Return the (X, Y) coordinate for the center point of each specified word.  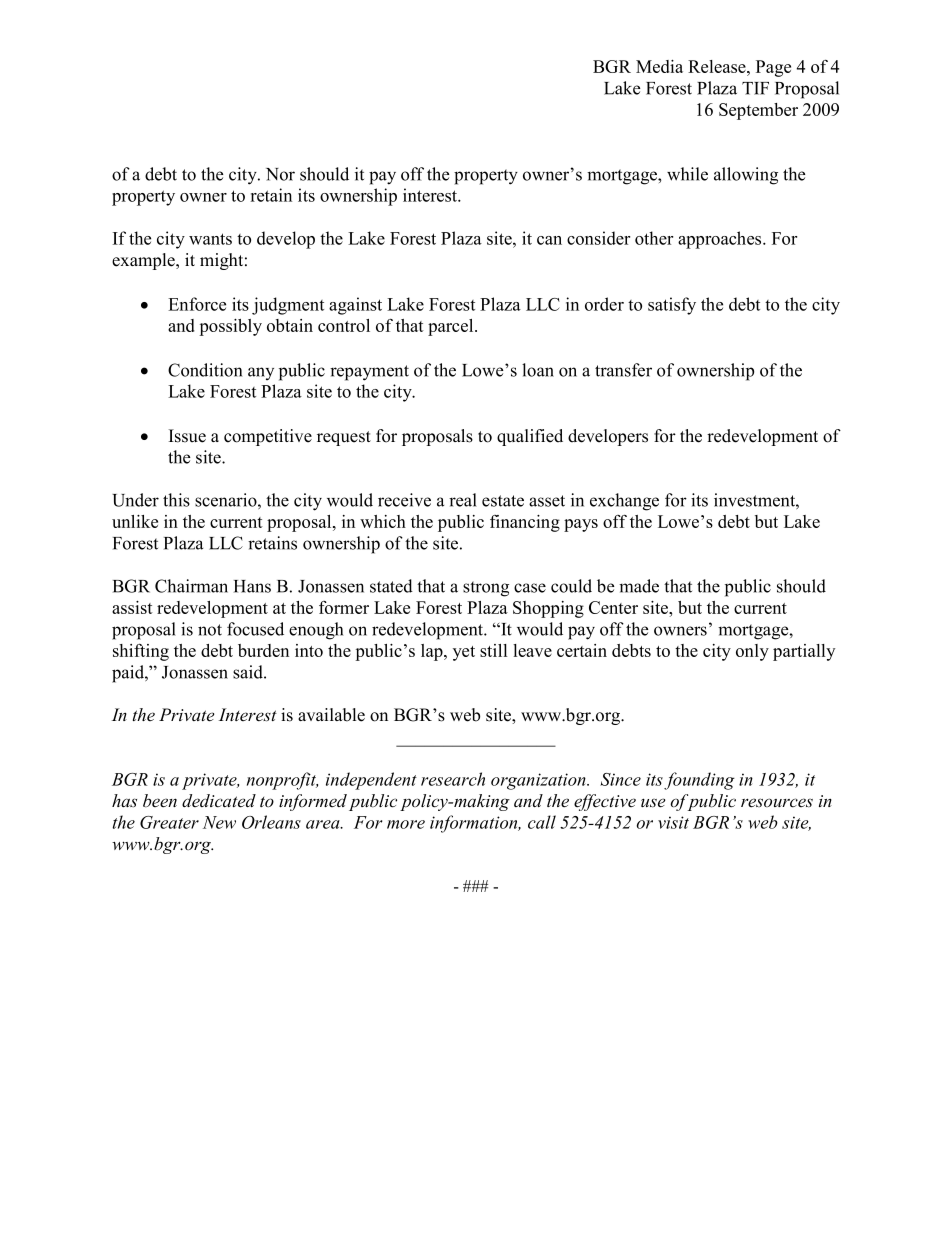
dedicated (219, 801)
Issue (187, 436)
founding (699, 781)
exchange (624, 502)
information (475, 824)
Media (659, 66)
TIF (755, 88)
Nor (280, 174)
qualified (530, 437)
